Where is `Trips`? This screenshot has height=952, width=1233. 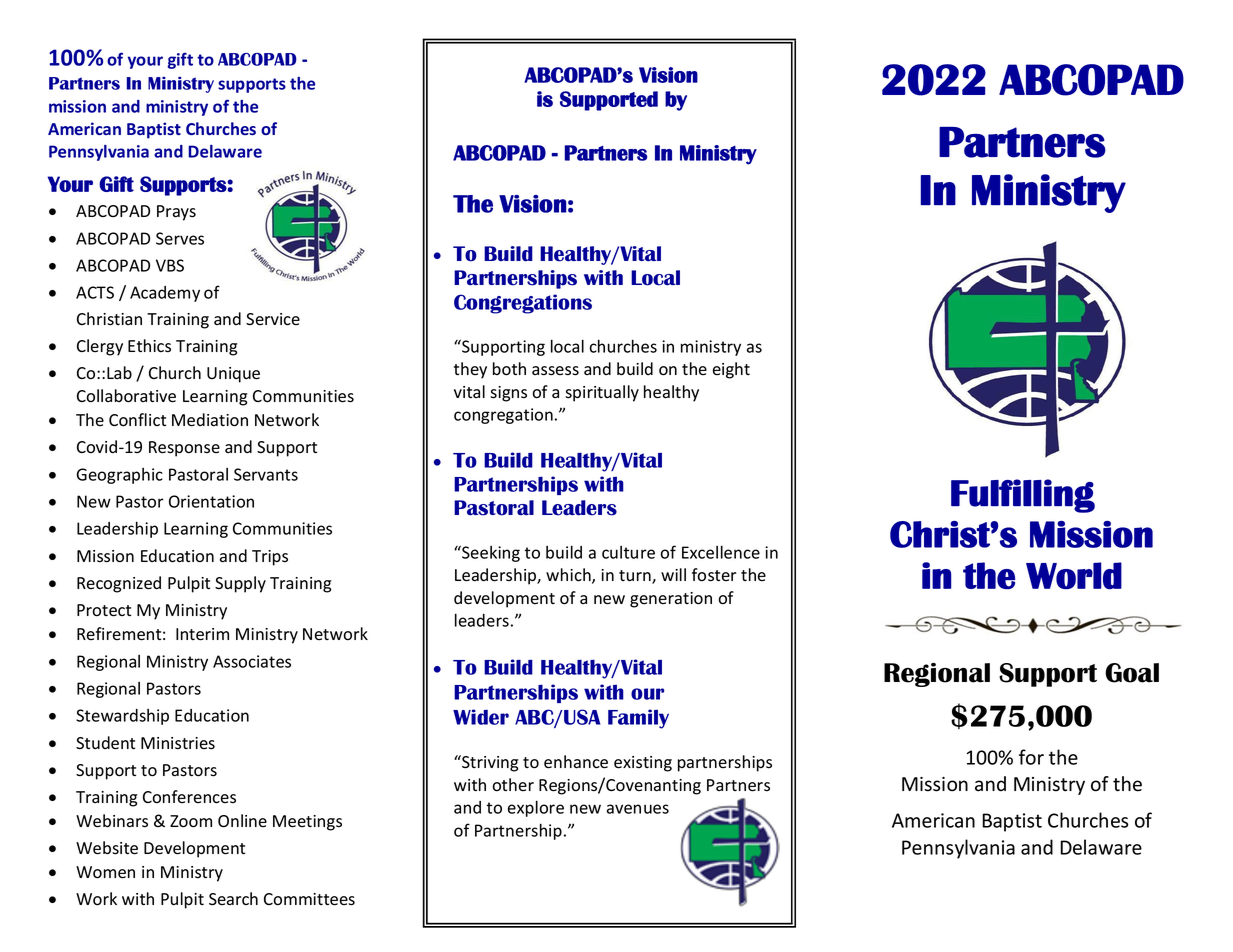
Trips is located at coordinates (270, 558).
